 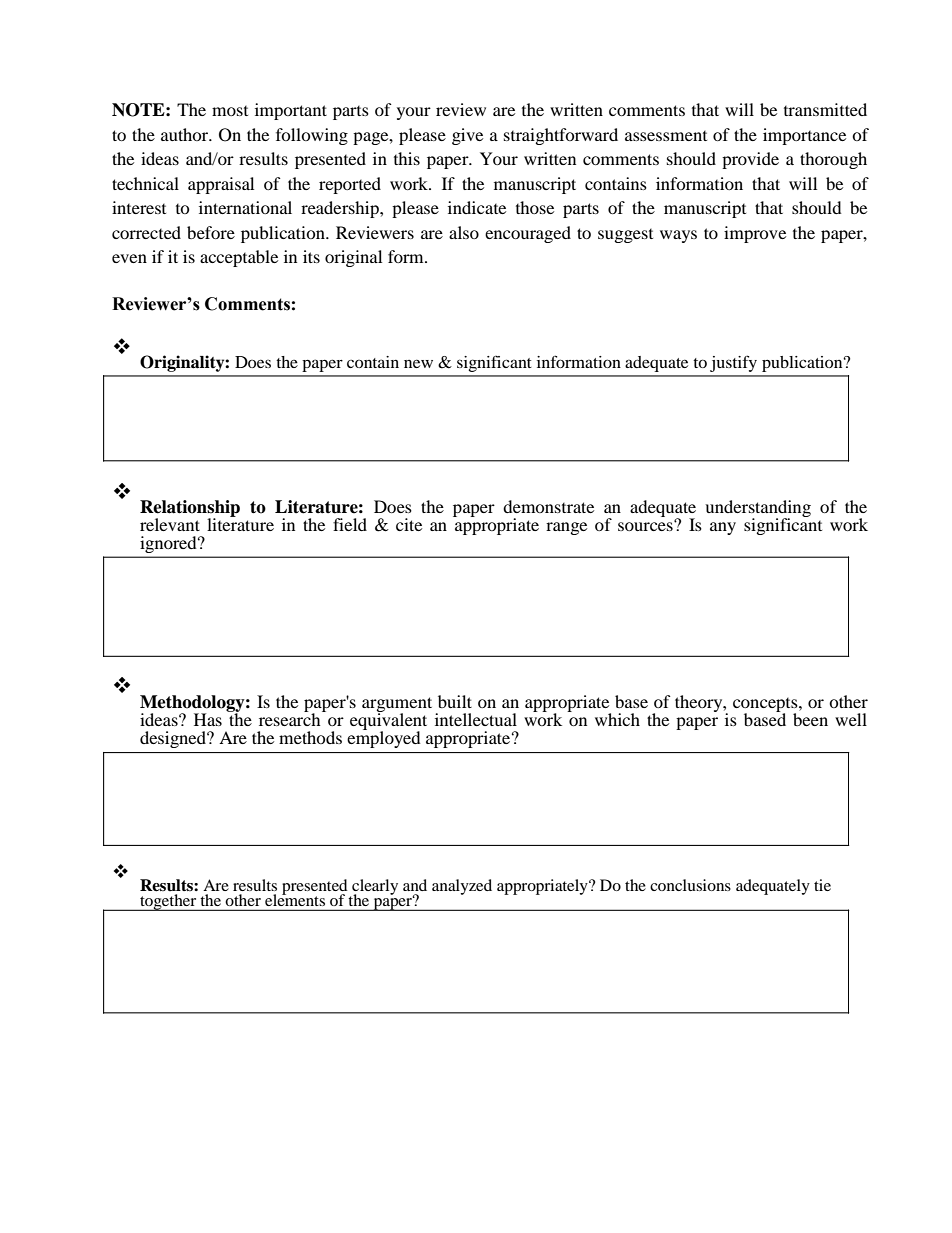 What do you see at coordinates (758, 510) in the image?
I see `understanding` at bounding box center [758, 510].
